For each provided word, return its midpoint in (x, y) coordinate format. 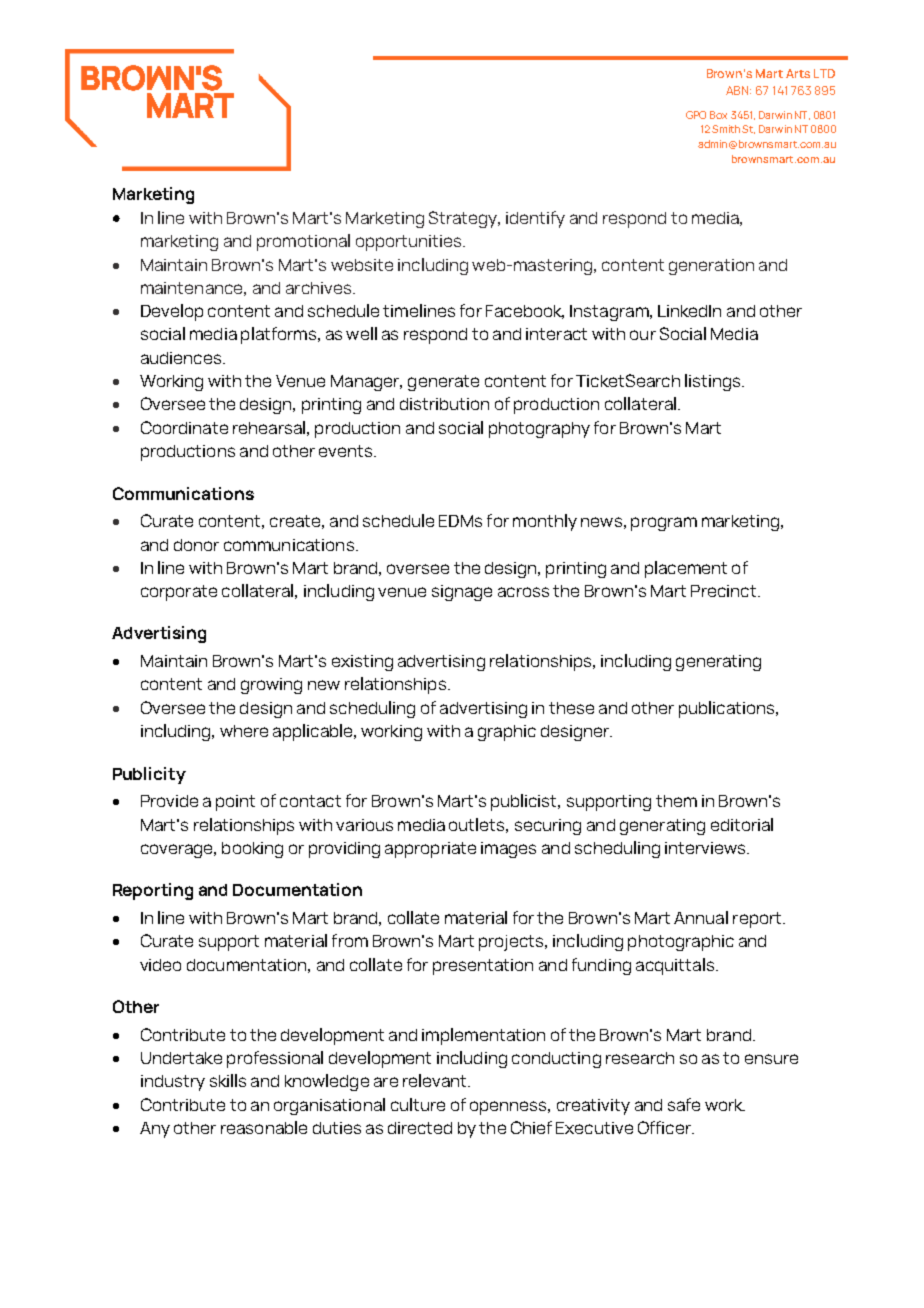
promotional (303, 242)
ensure (771, 1059)
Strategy (464, 219)
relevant (436, 1080)
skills (228, 1080)
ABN (738, 90)
